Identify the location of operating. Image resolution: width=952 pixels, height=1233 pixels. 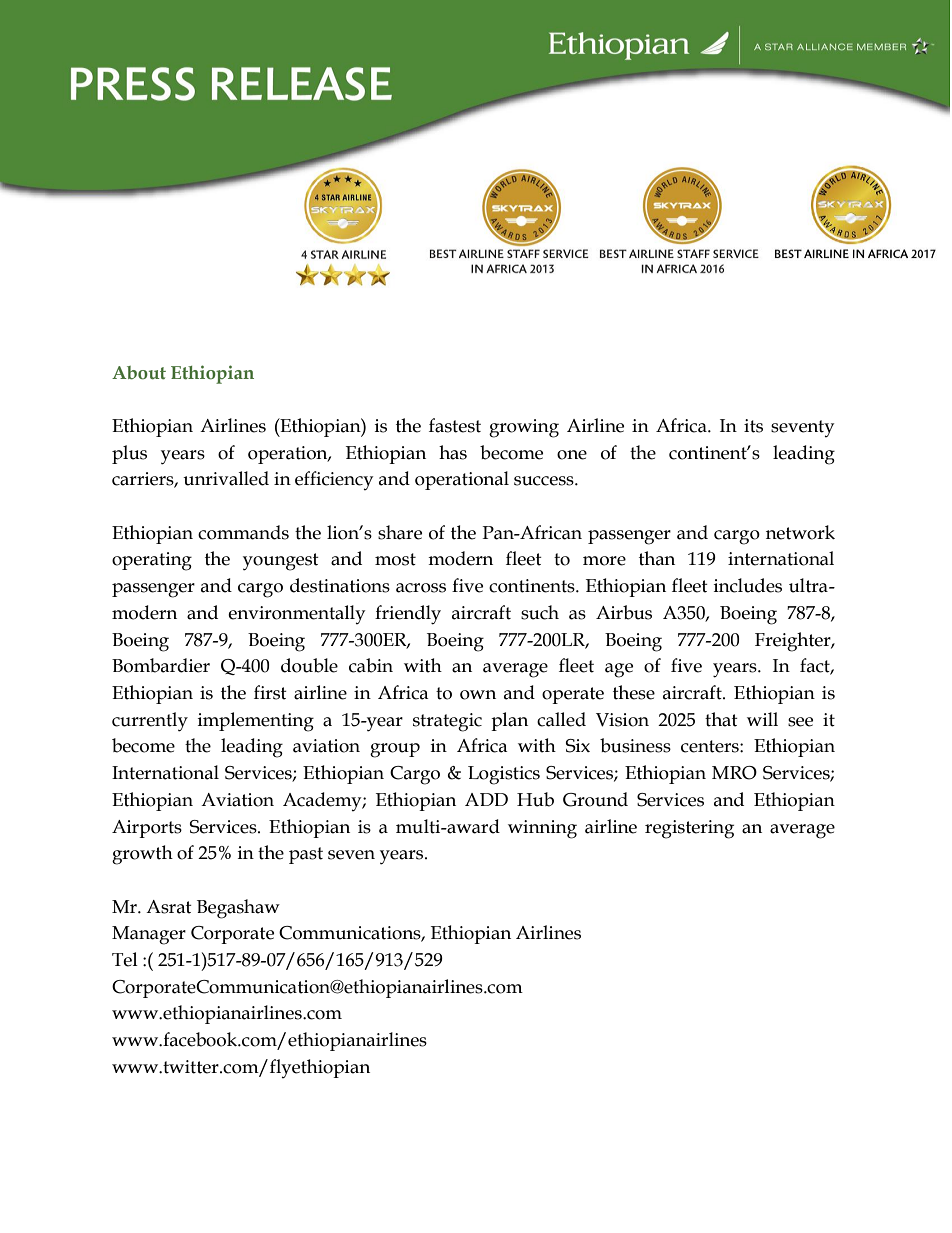
(152, 561).
